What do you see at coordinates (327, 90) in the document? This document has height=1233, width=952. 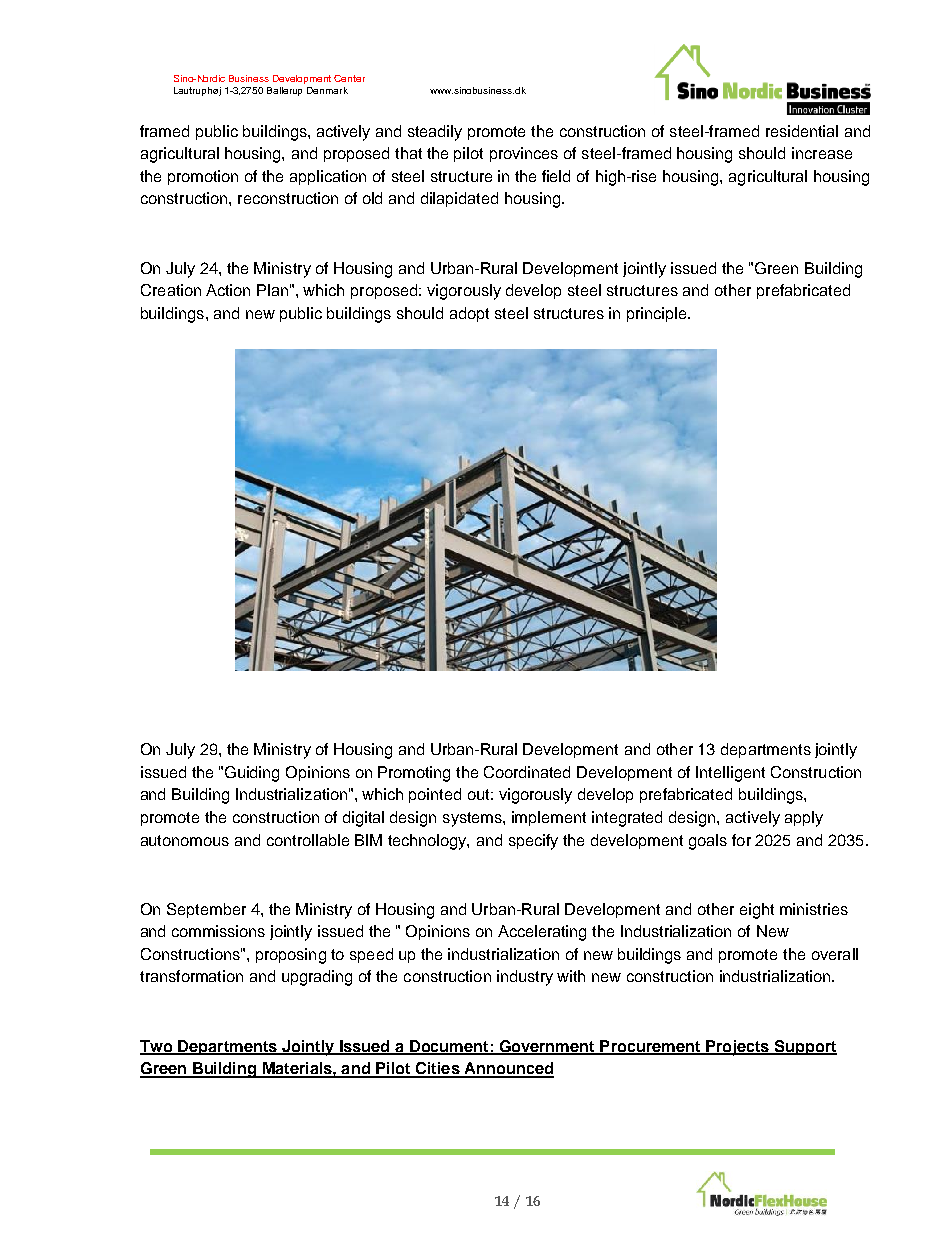 I see `Denmark` at bounding box center [327, 90].
